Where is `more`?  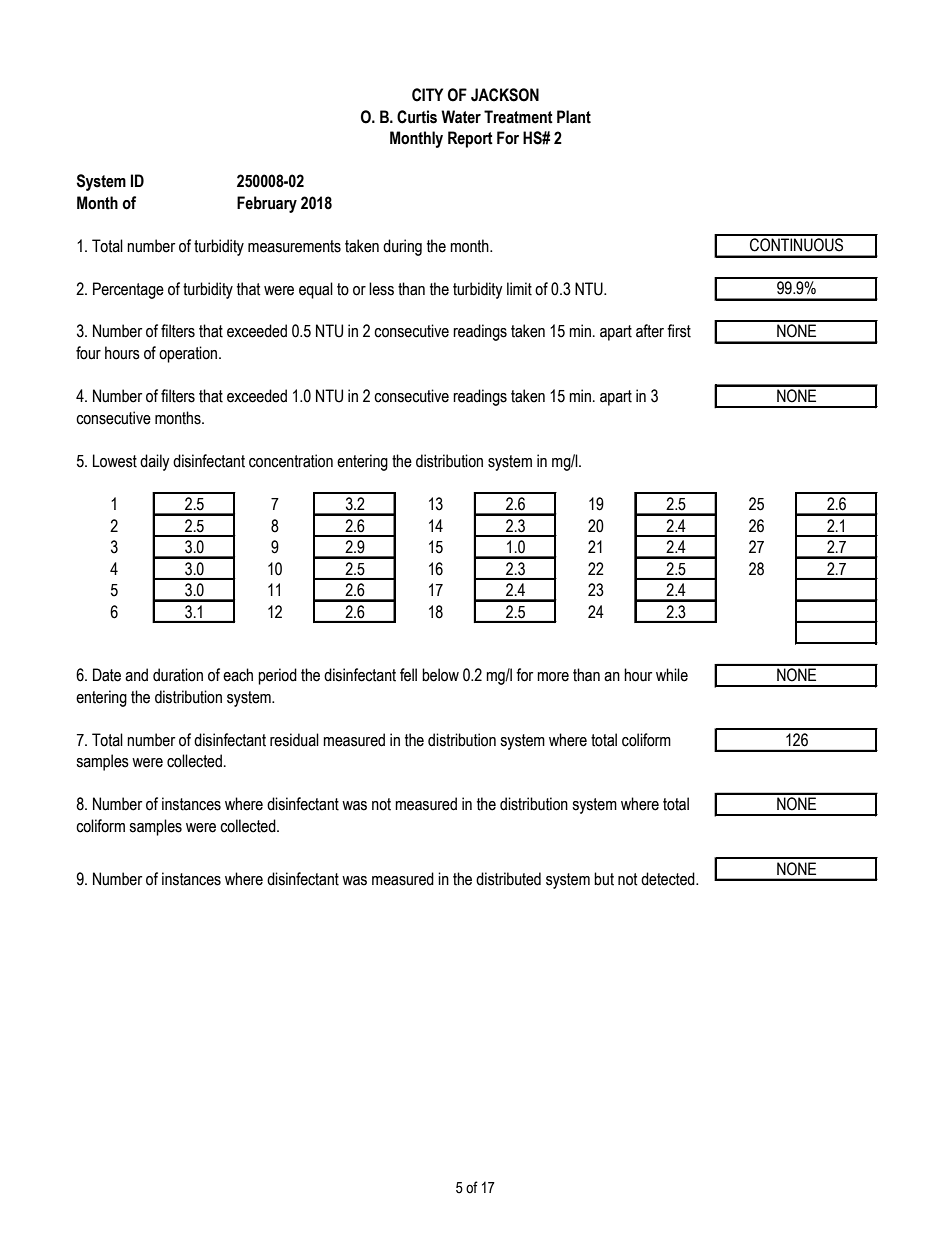 more is located at coordinates (553, 677).
